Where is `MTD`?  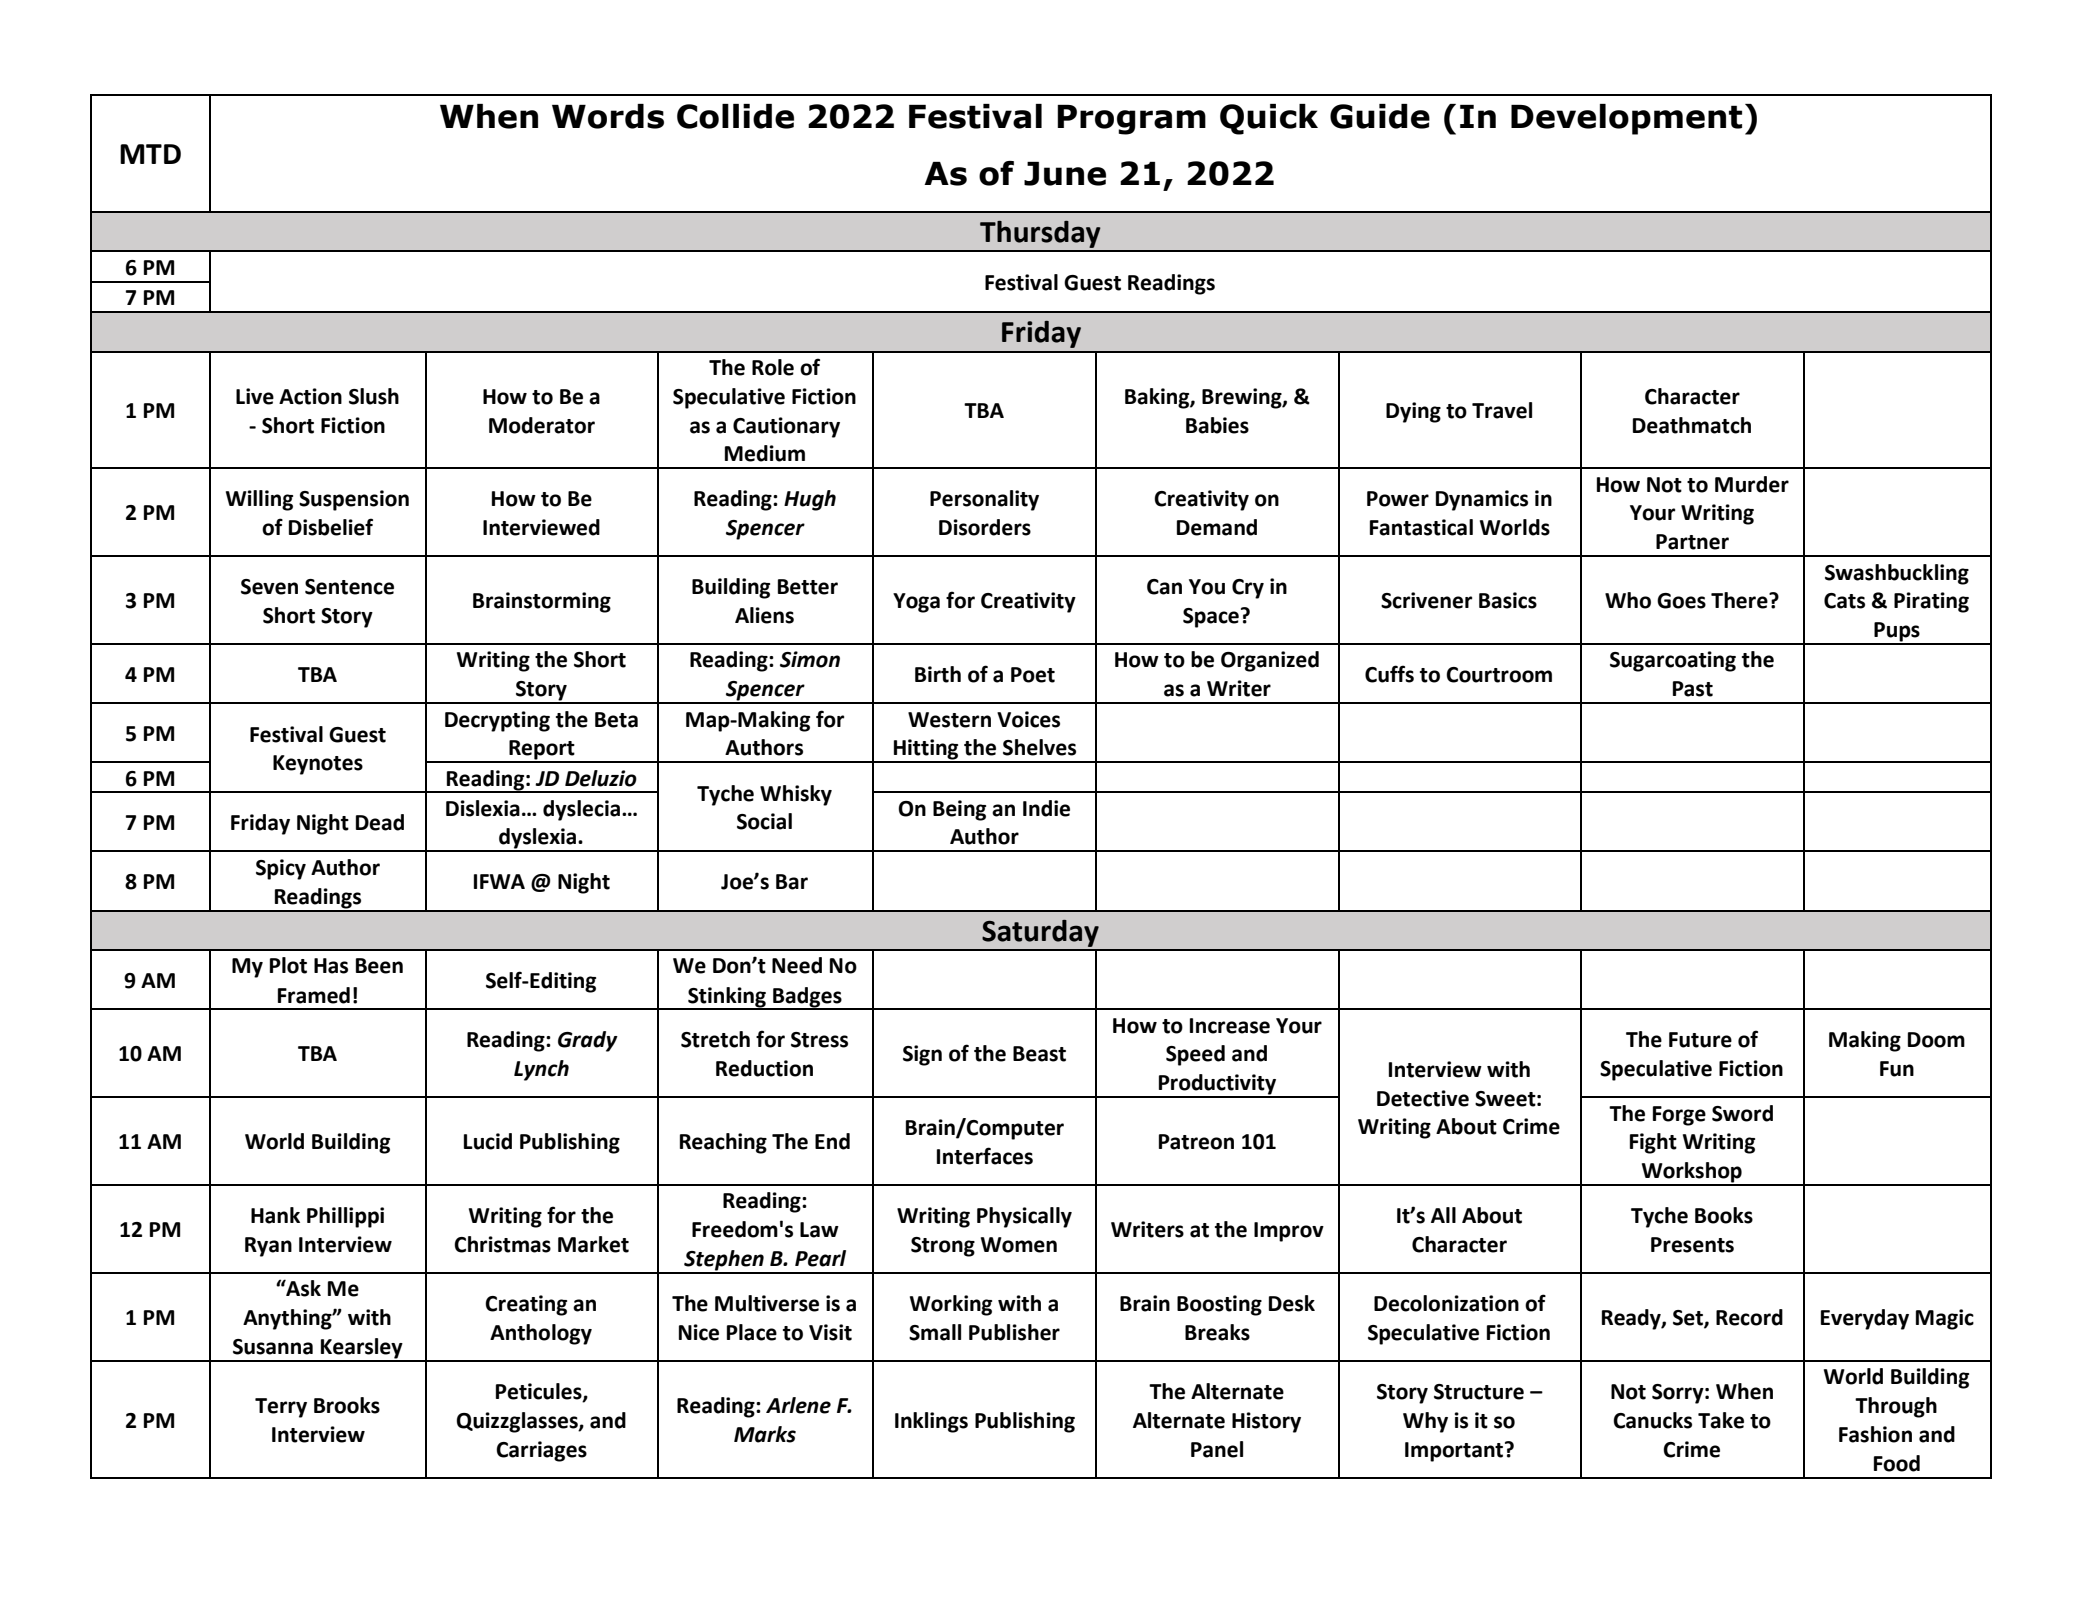
MTD is located at coordinates (150, 154).
